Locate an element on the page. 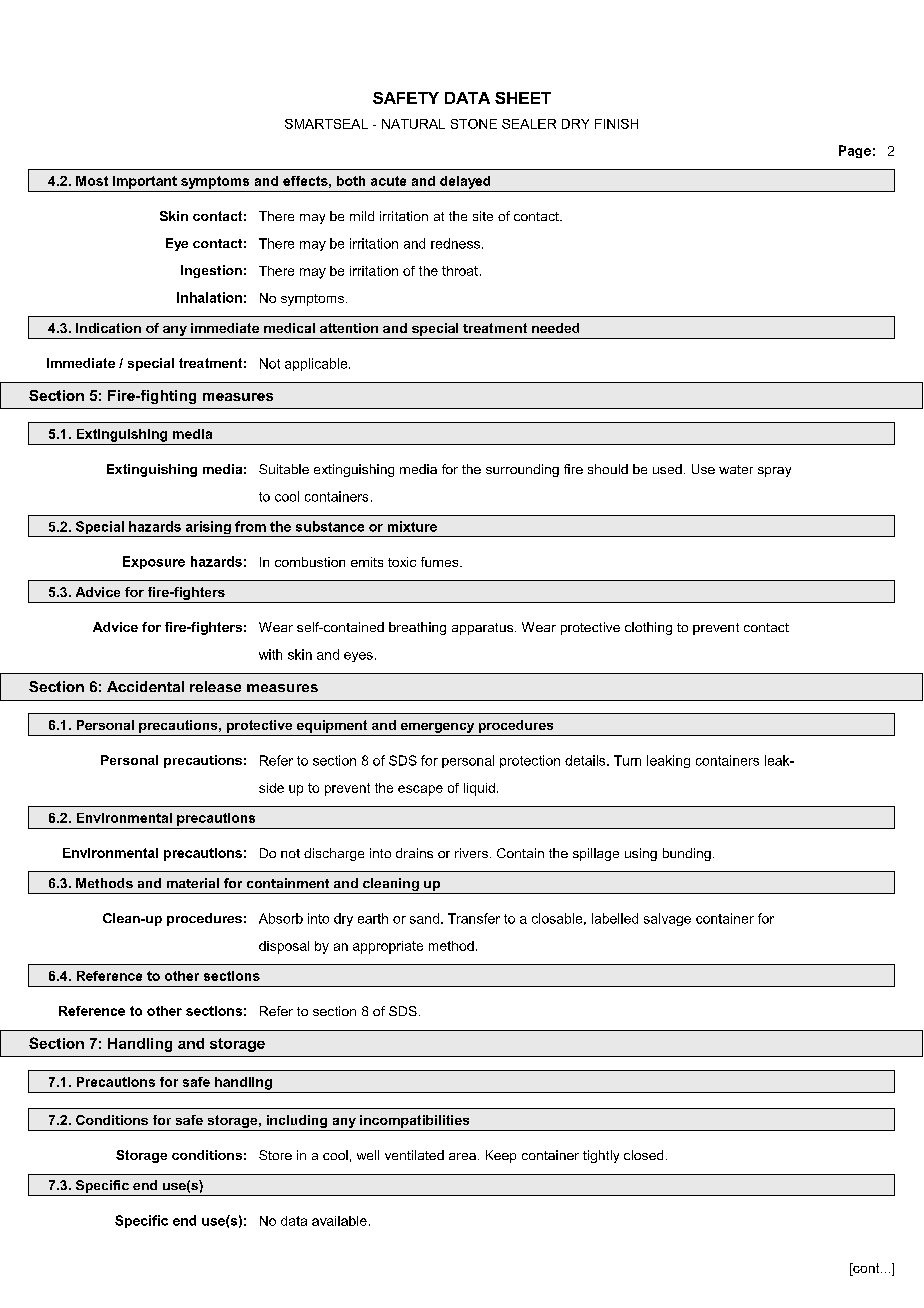  Transfer is located at coordinates (474, 918).
